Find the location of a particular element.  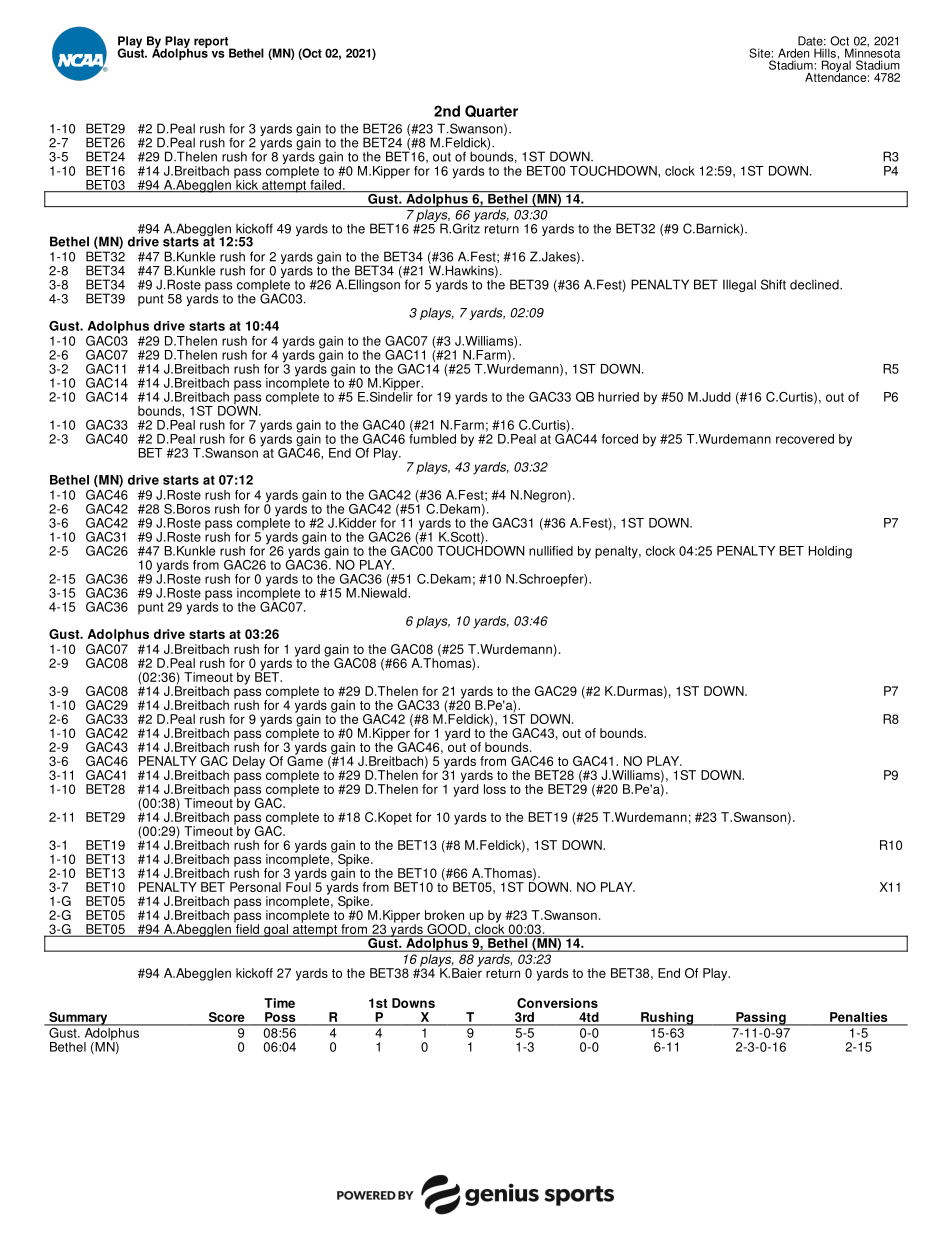

loss is located at coordinates (495, 789).
